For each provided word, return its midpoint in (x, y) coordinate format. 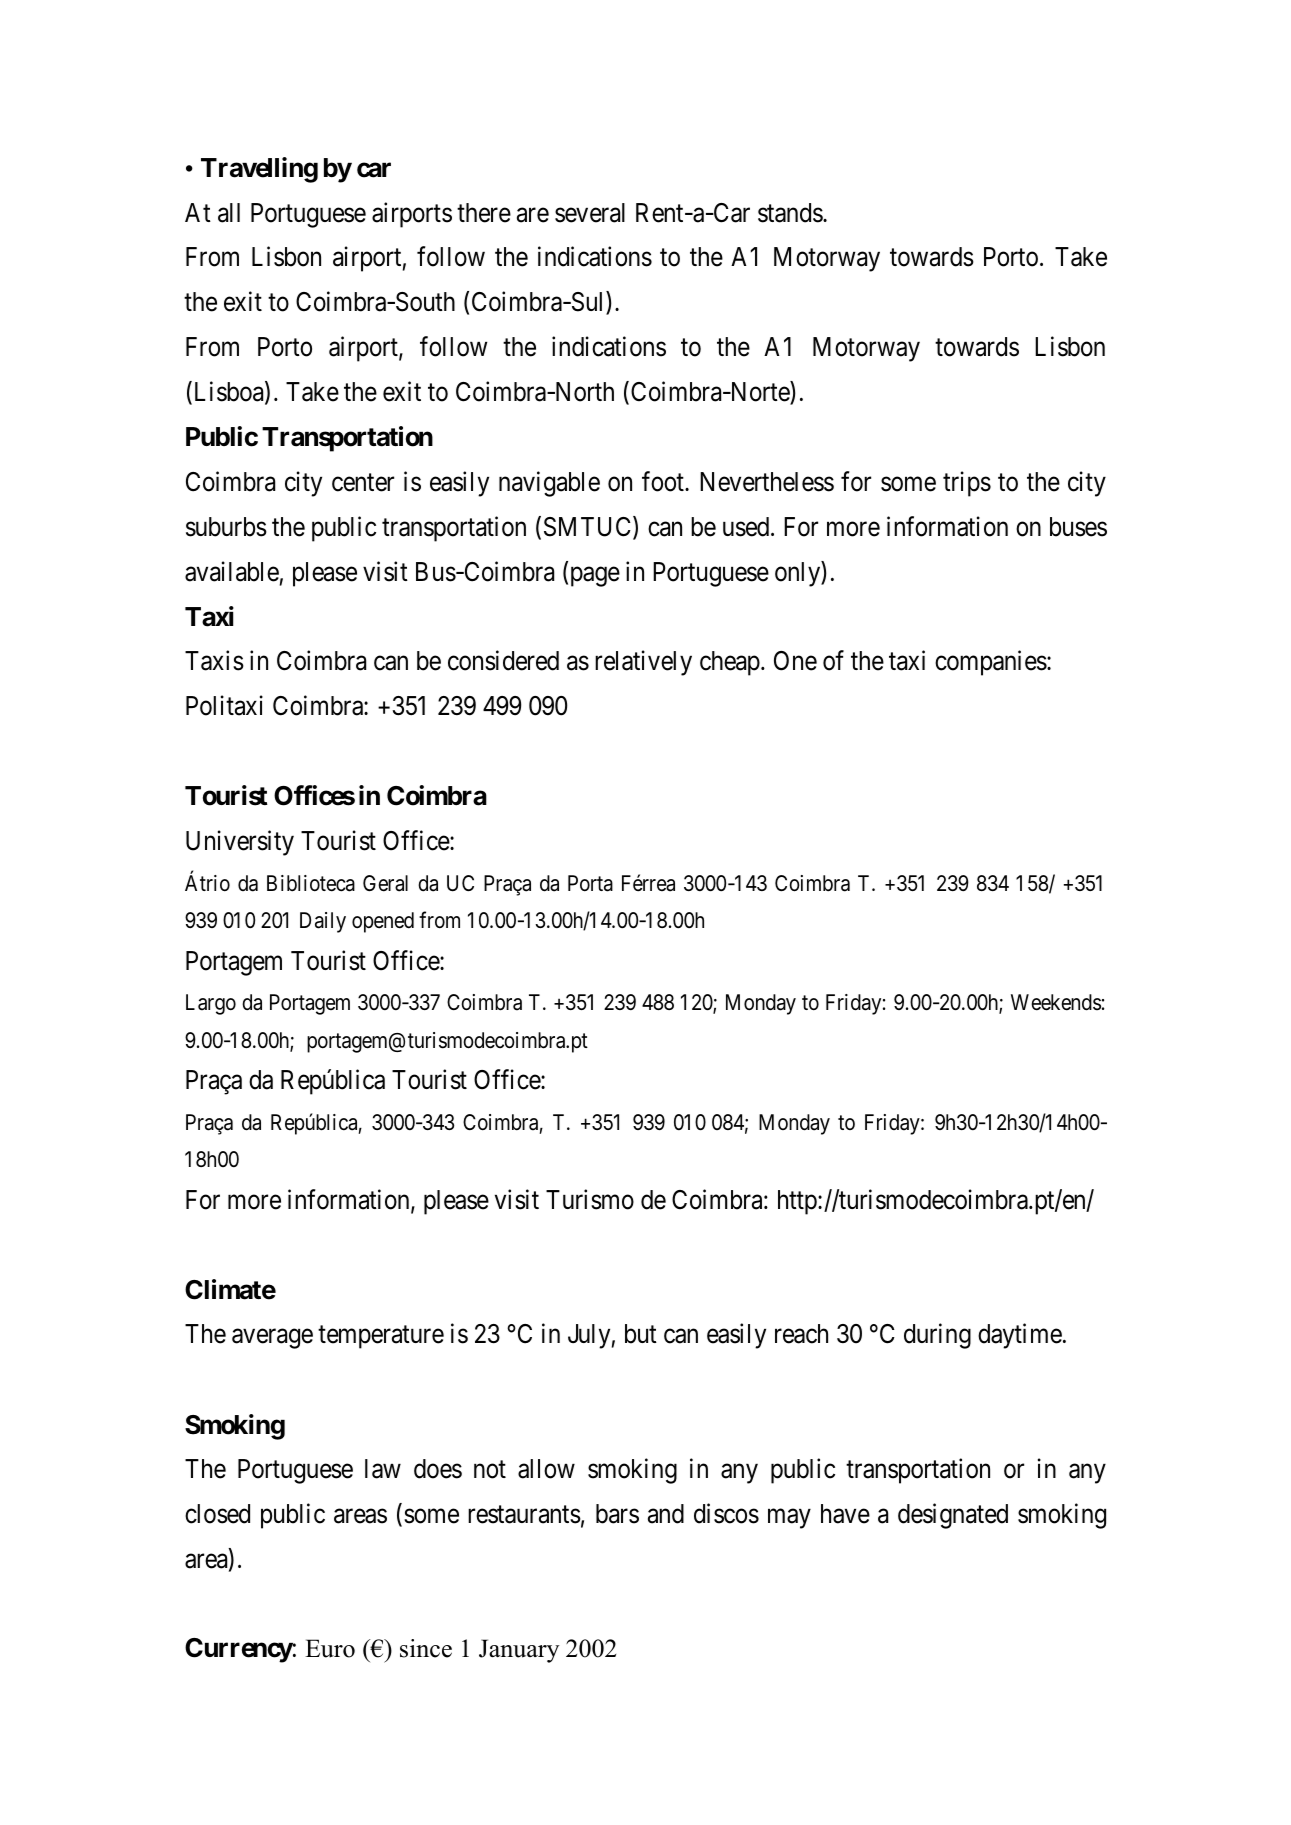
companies (991, 663)
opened (383, 922)
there (484, 213)
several (590, 213)
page (593, 577)
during (937, 1336)
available (232, 571)
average (272, 1339)
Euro (330, 1648)
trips (967, 484)
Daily (323, 922)
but (641, 1334)
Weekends (1056, 1002)
